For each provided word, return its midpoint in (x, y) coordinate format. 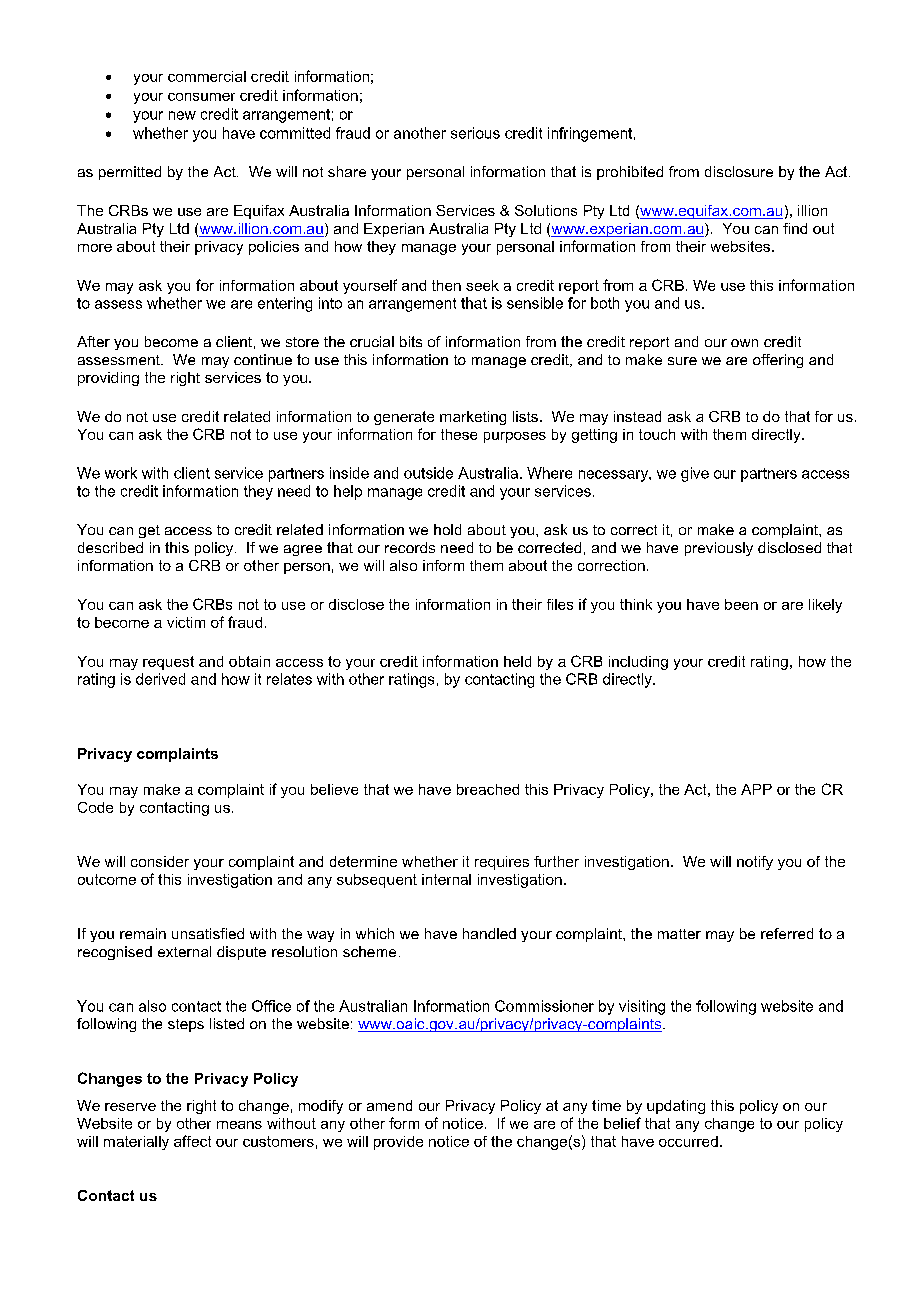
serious (475, 133)
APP (756, 789)
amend (389, 1105)
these (459, 434)
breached (488, 789)
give (695, 474)
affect (192, 1141)
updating (676, 1107)
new (182, 115)
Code (95, 807)
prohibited (630, 173)
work (121, 473)
